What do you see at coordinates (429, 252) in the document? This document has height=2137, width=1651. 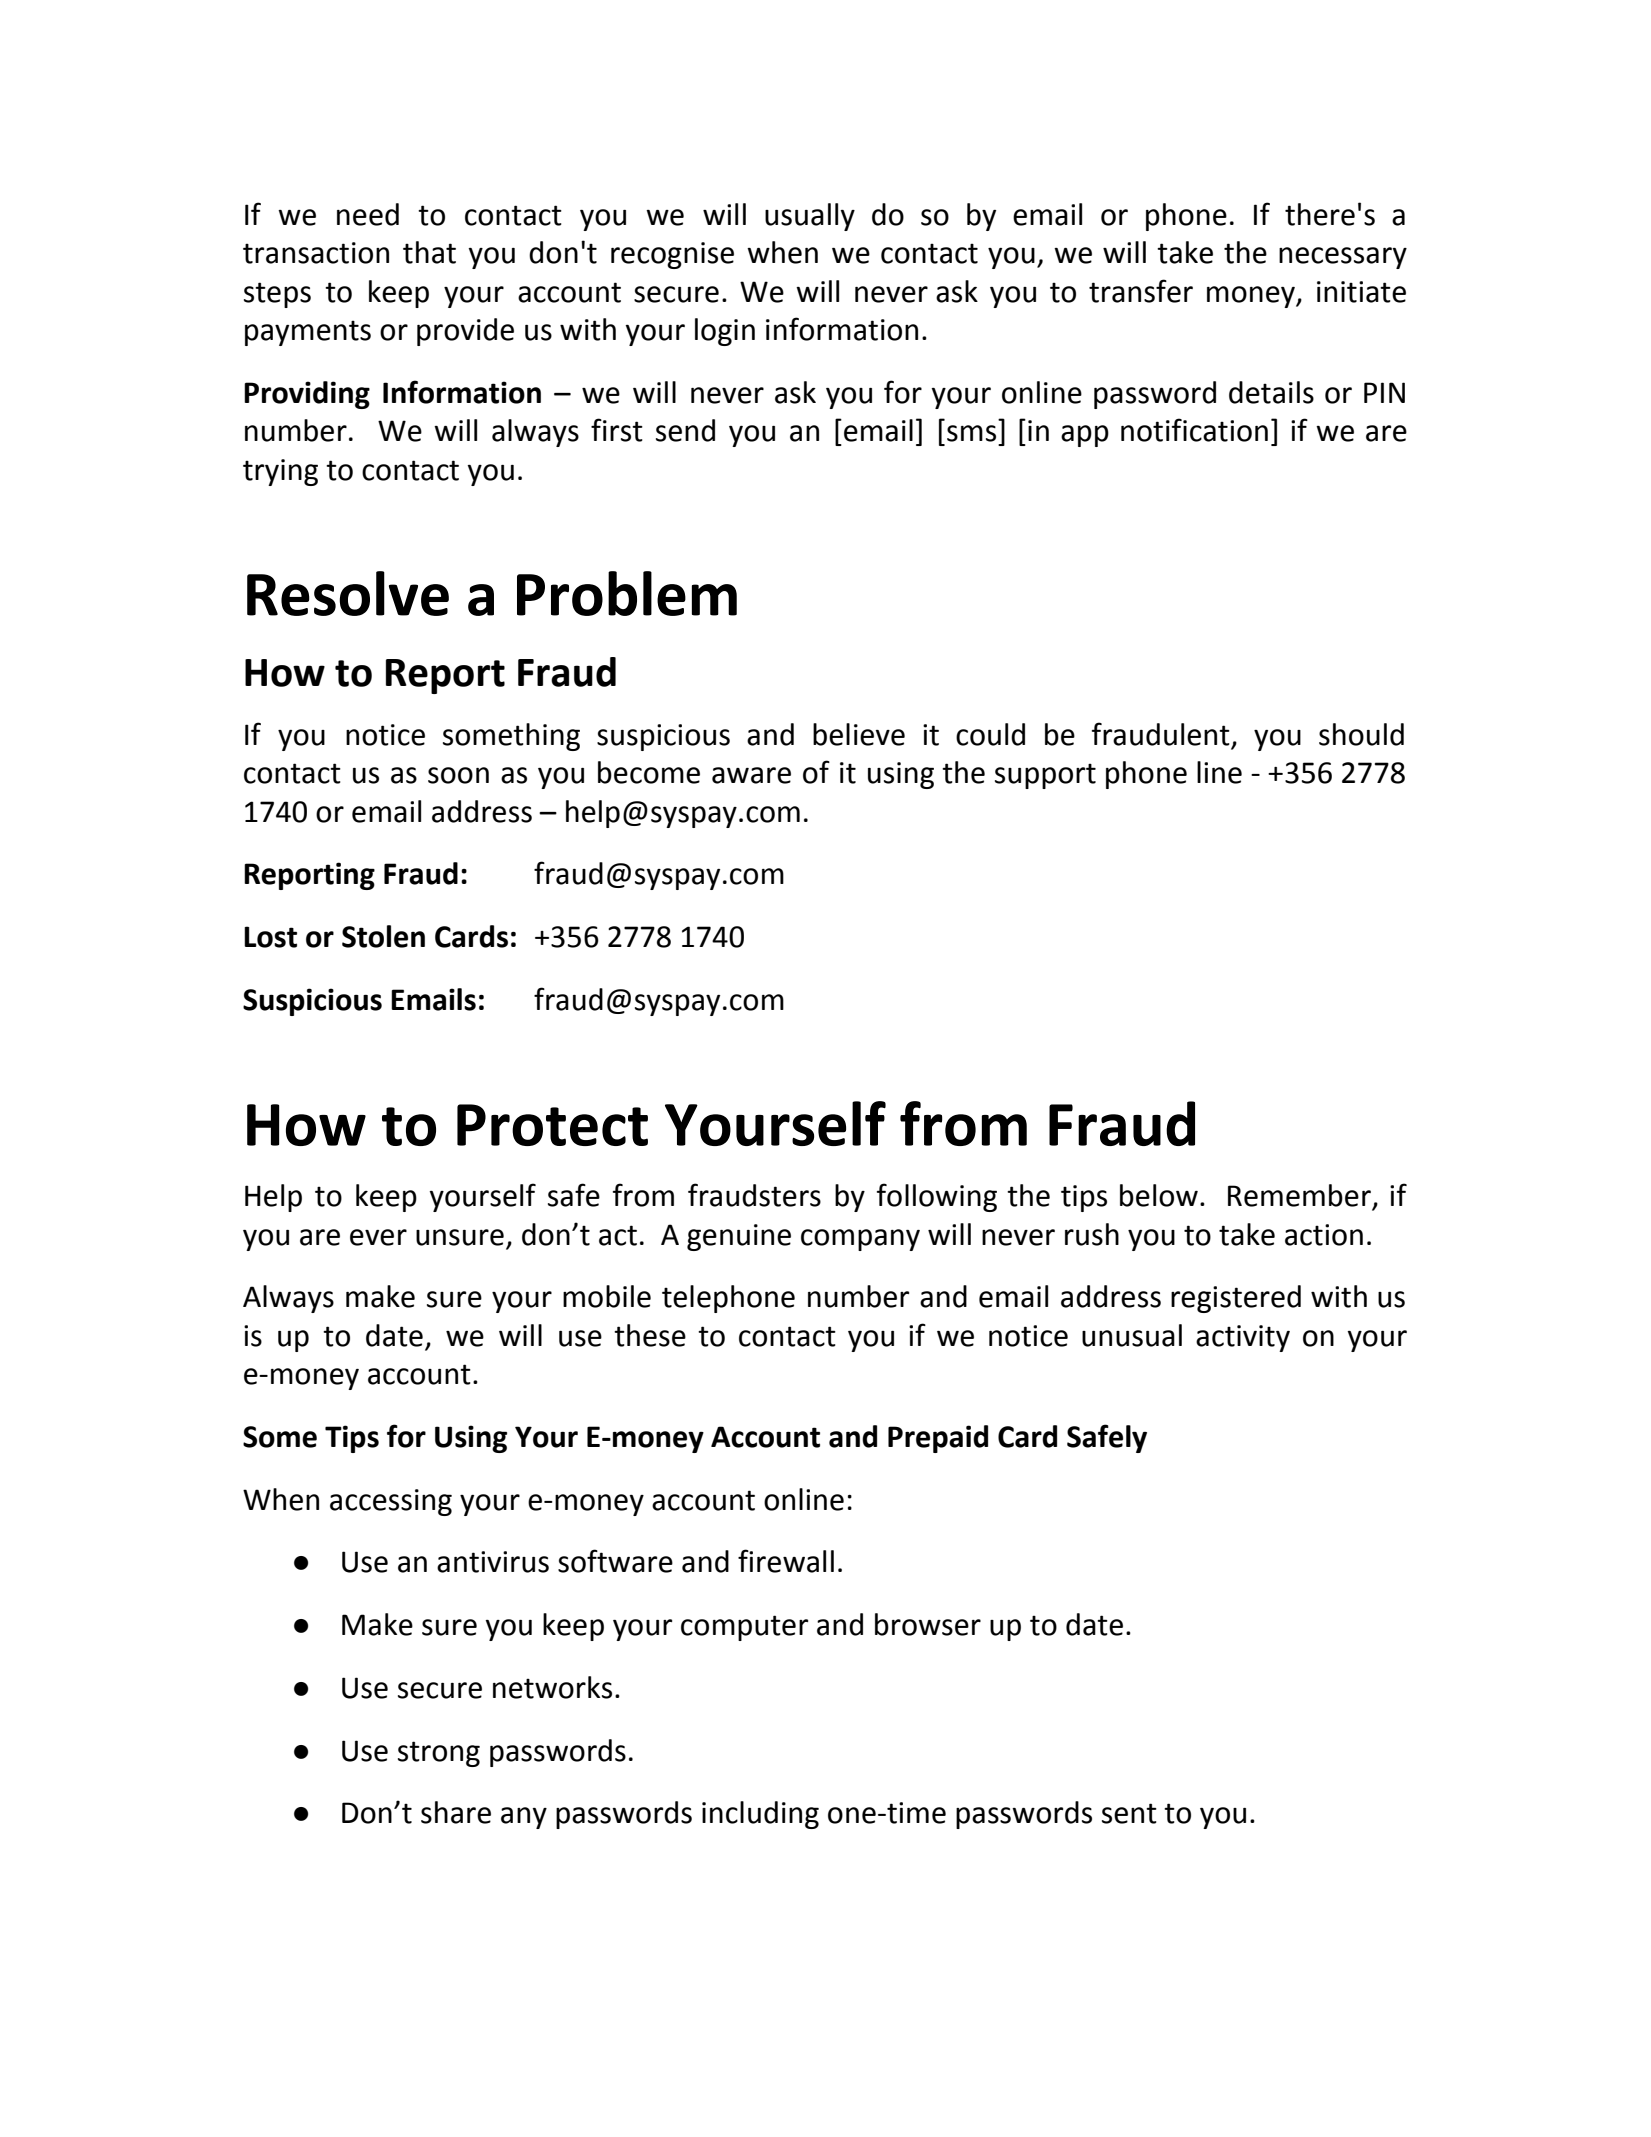 I see `that` at bounding box center [429, 252].
